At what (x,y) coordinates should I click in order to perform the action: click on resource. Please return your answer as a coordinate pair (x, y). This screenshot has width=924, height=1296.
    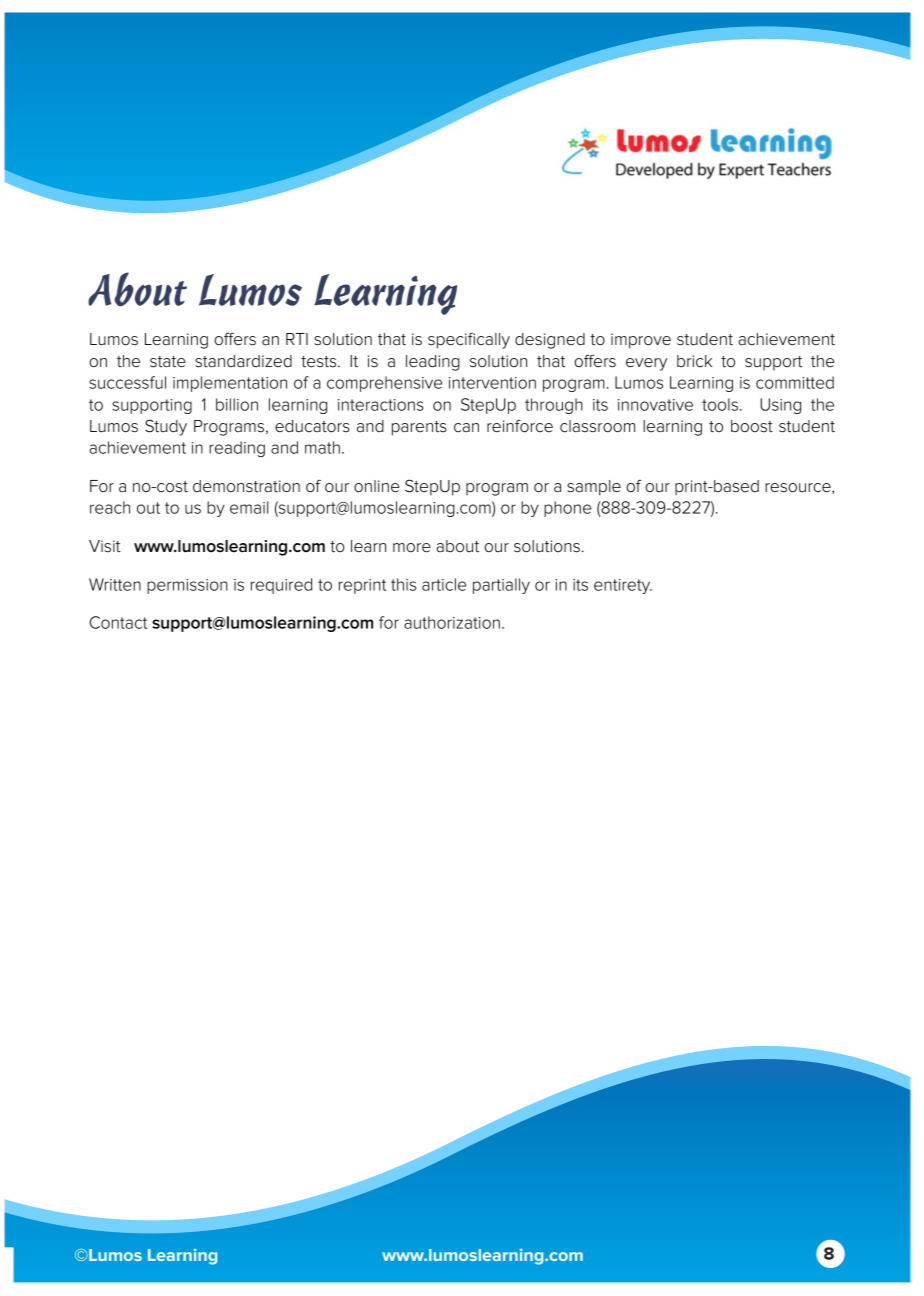
    Looking at the image, I should click on (799, 488).
